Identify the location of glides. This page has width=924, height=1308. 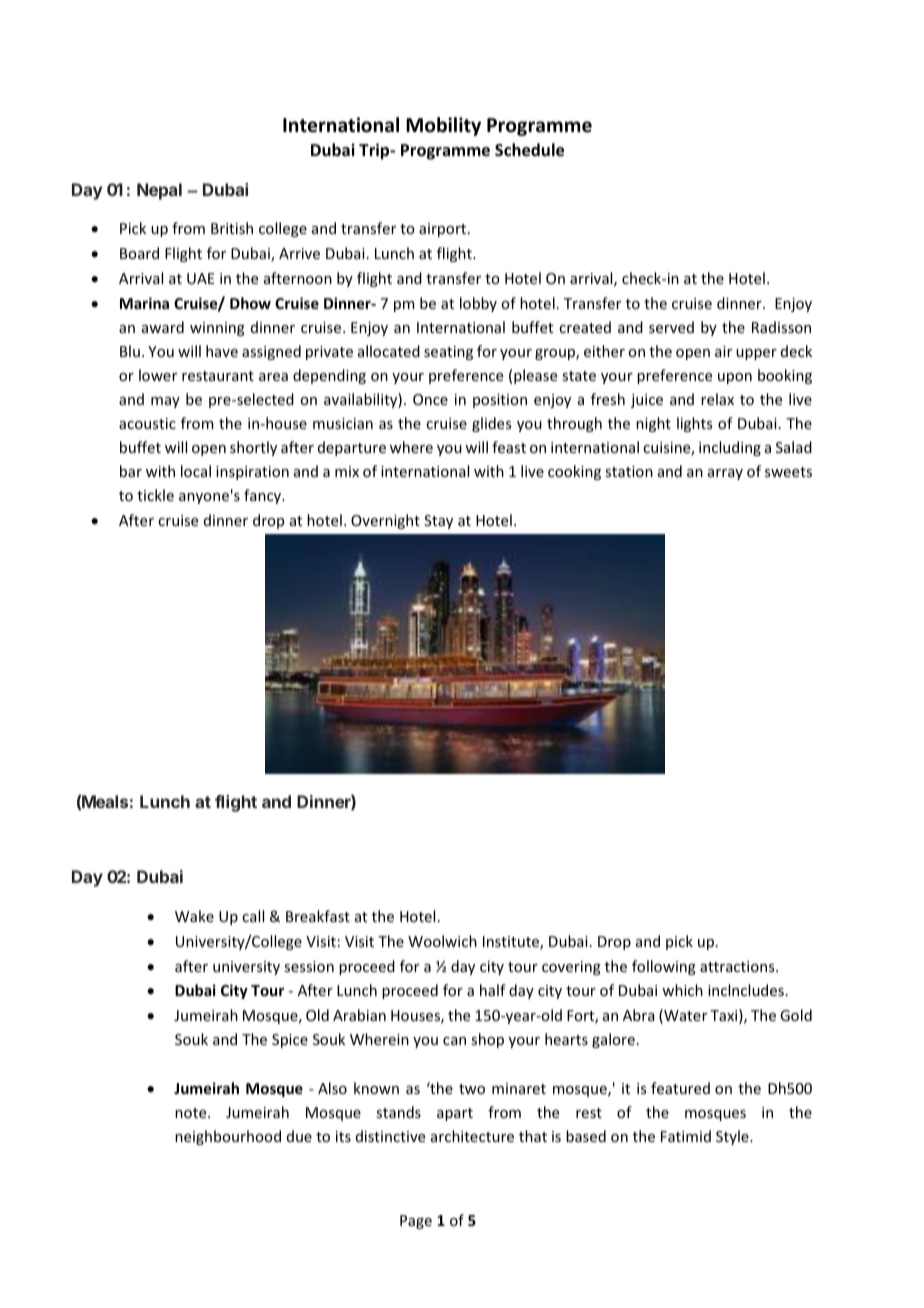
(491, 424).
